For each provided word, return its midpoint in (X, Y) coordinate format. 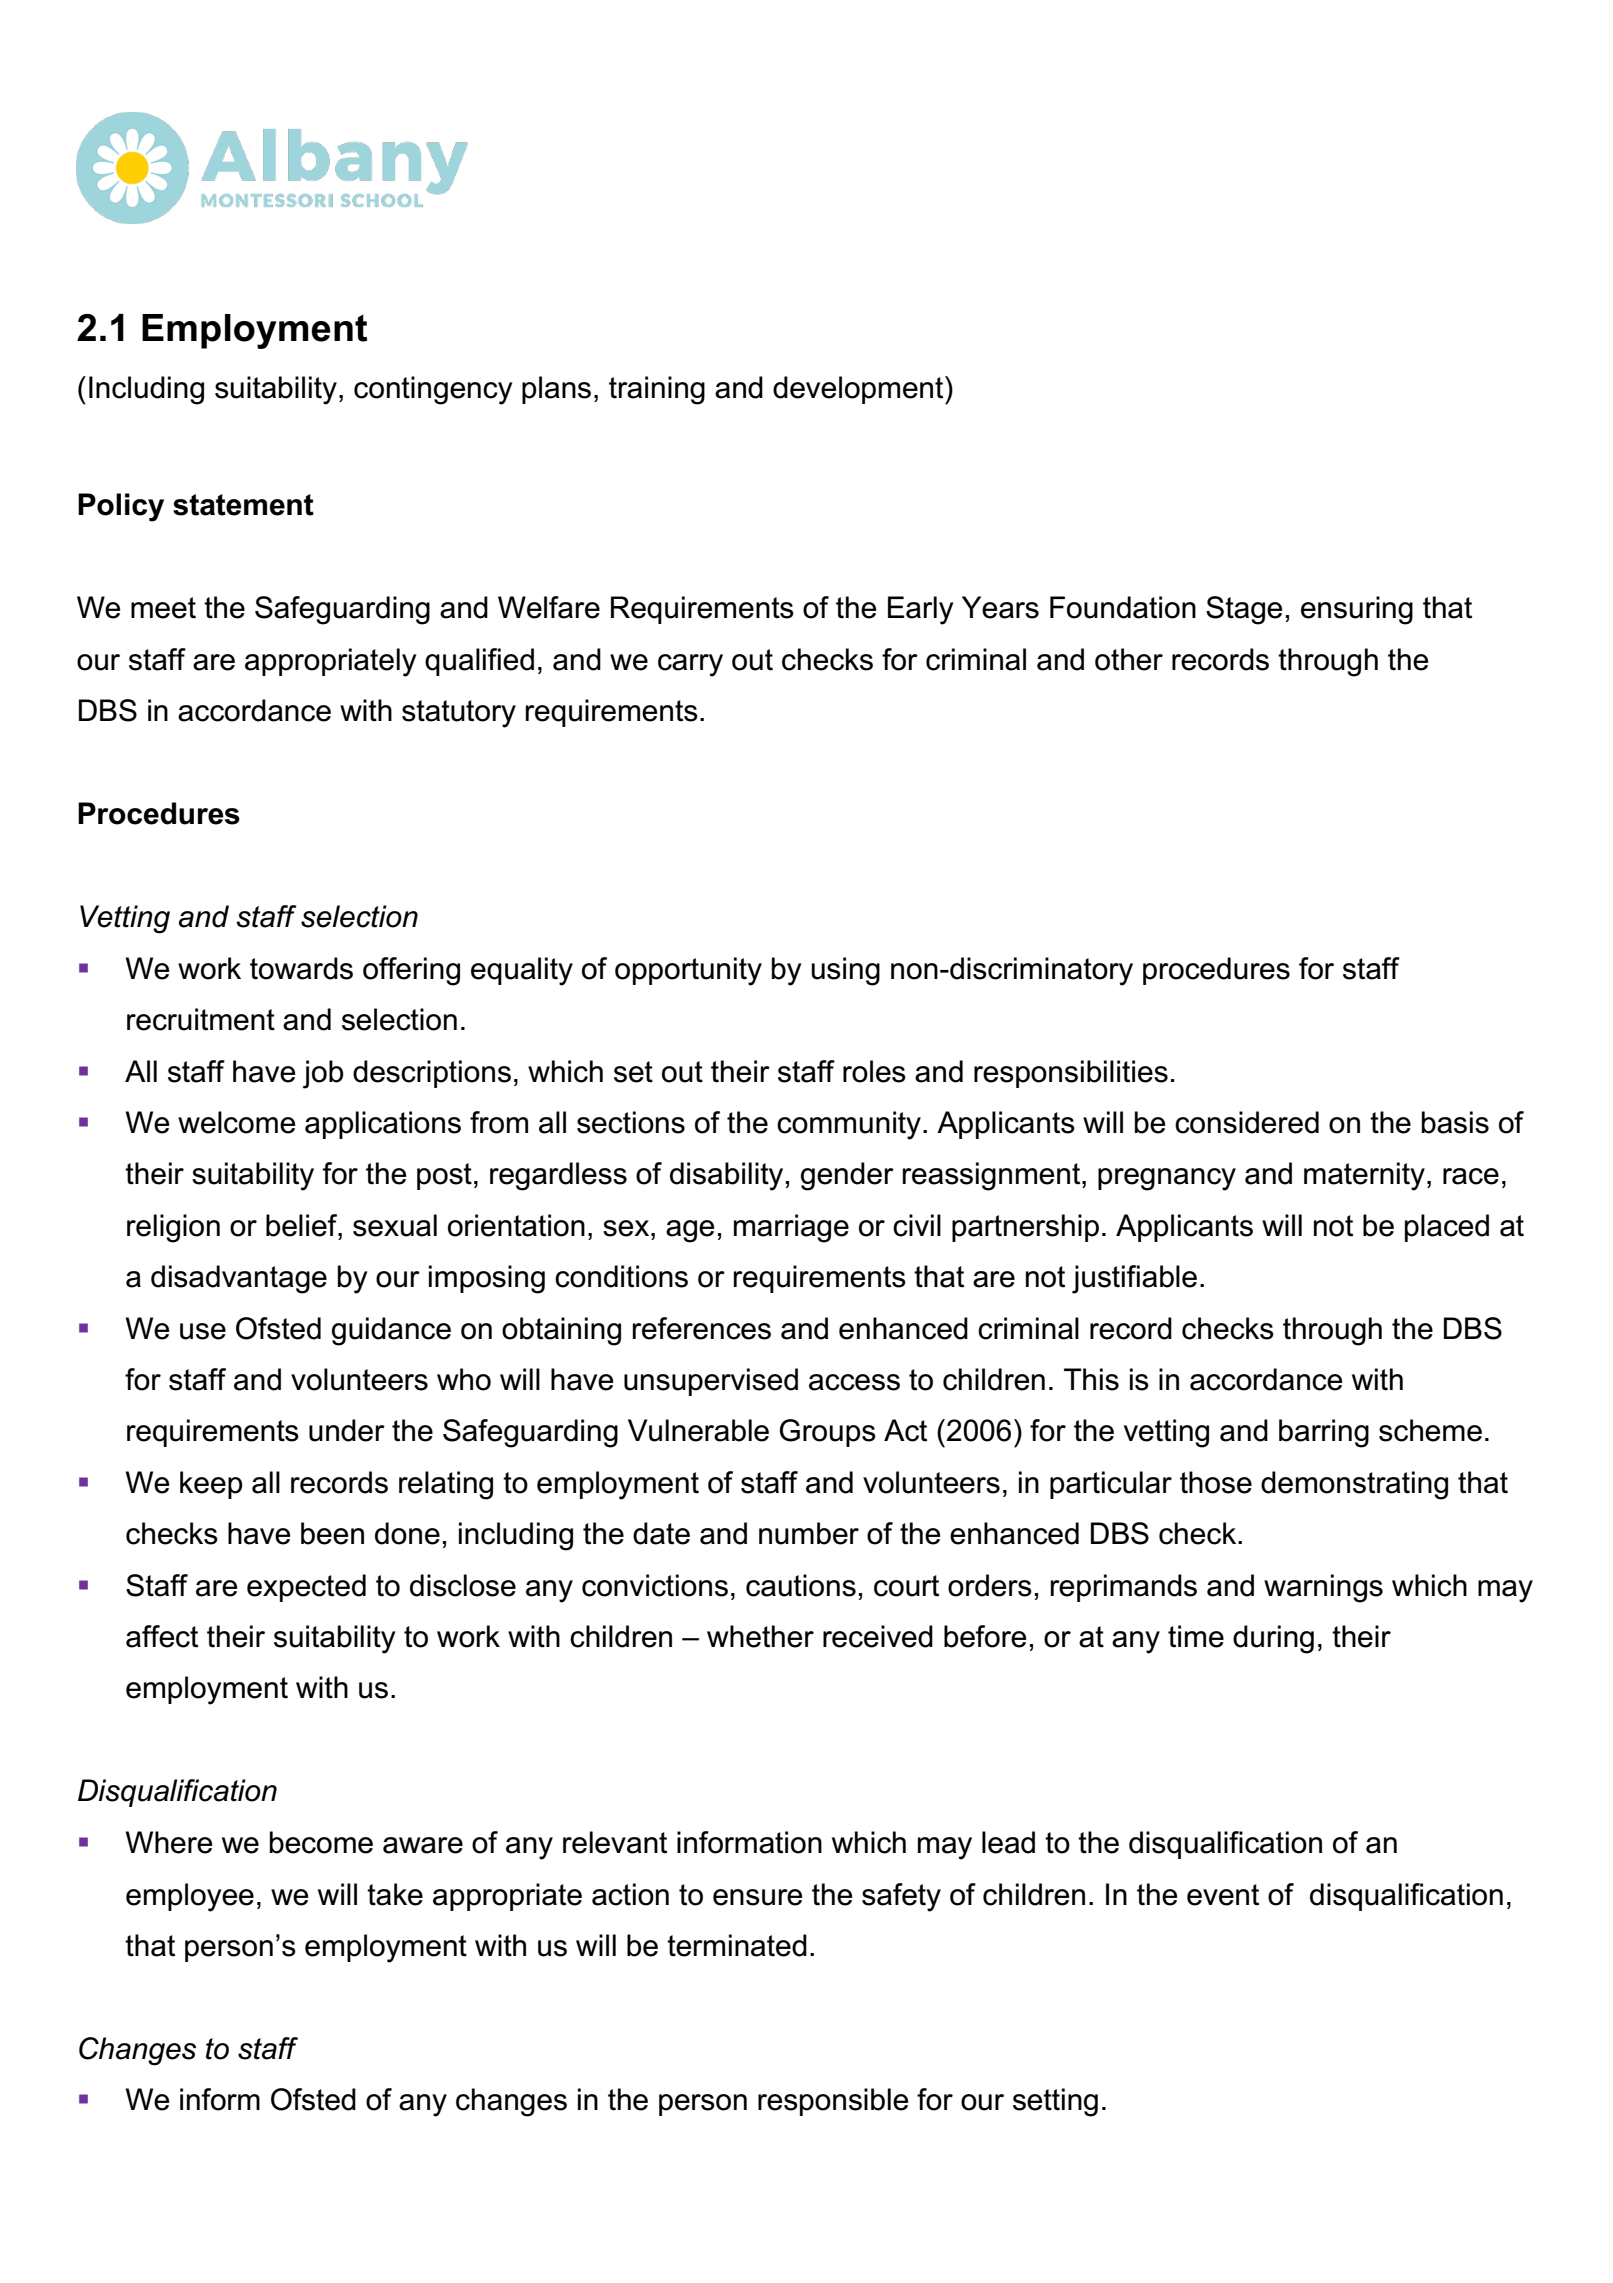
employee (190, 1897)
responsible (833, 2102)
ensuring (1357, 610)
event (1223, 1895)
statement (243, 505)
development (859, 390)
